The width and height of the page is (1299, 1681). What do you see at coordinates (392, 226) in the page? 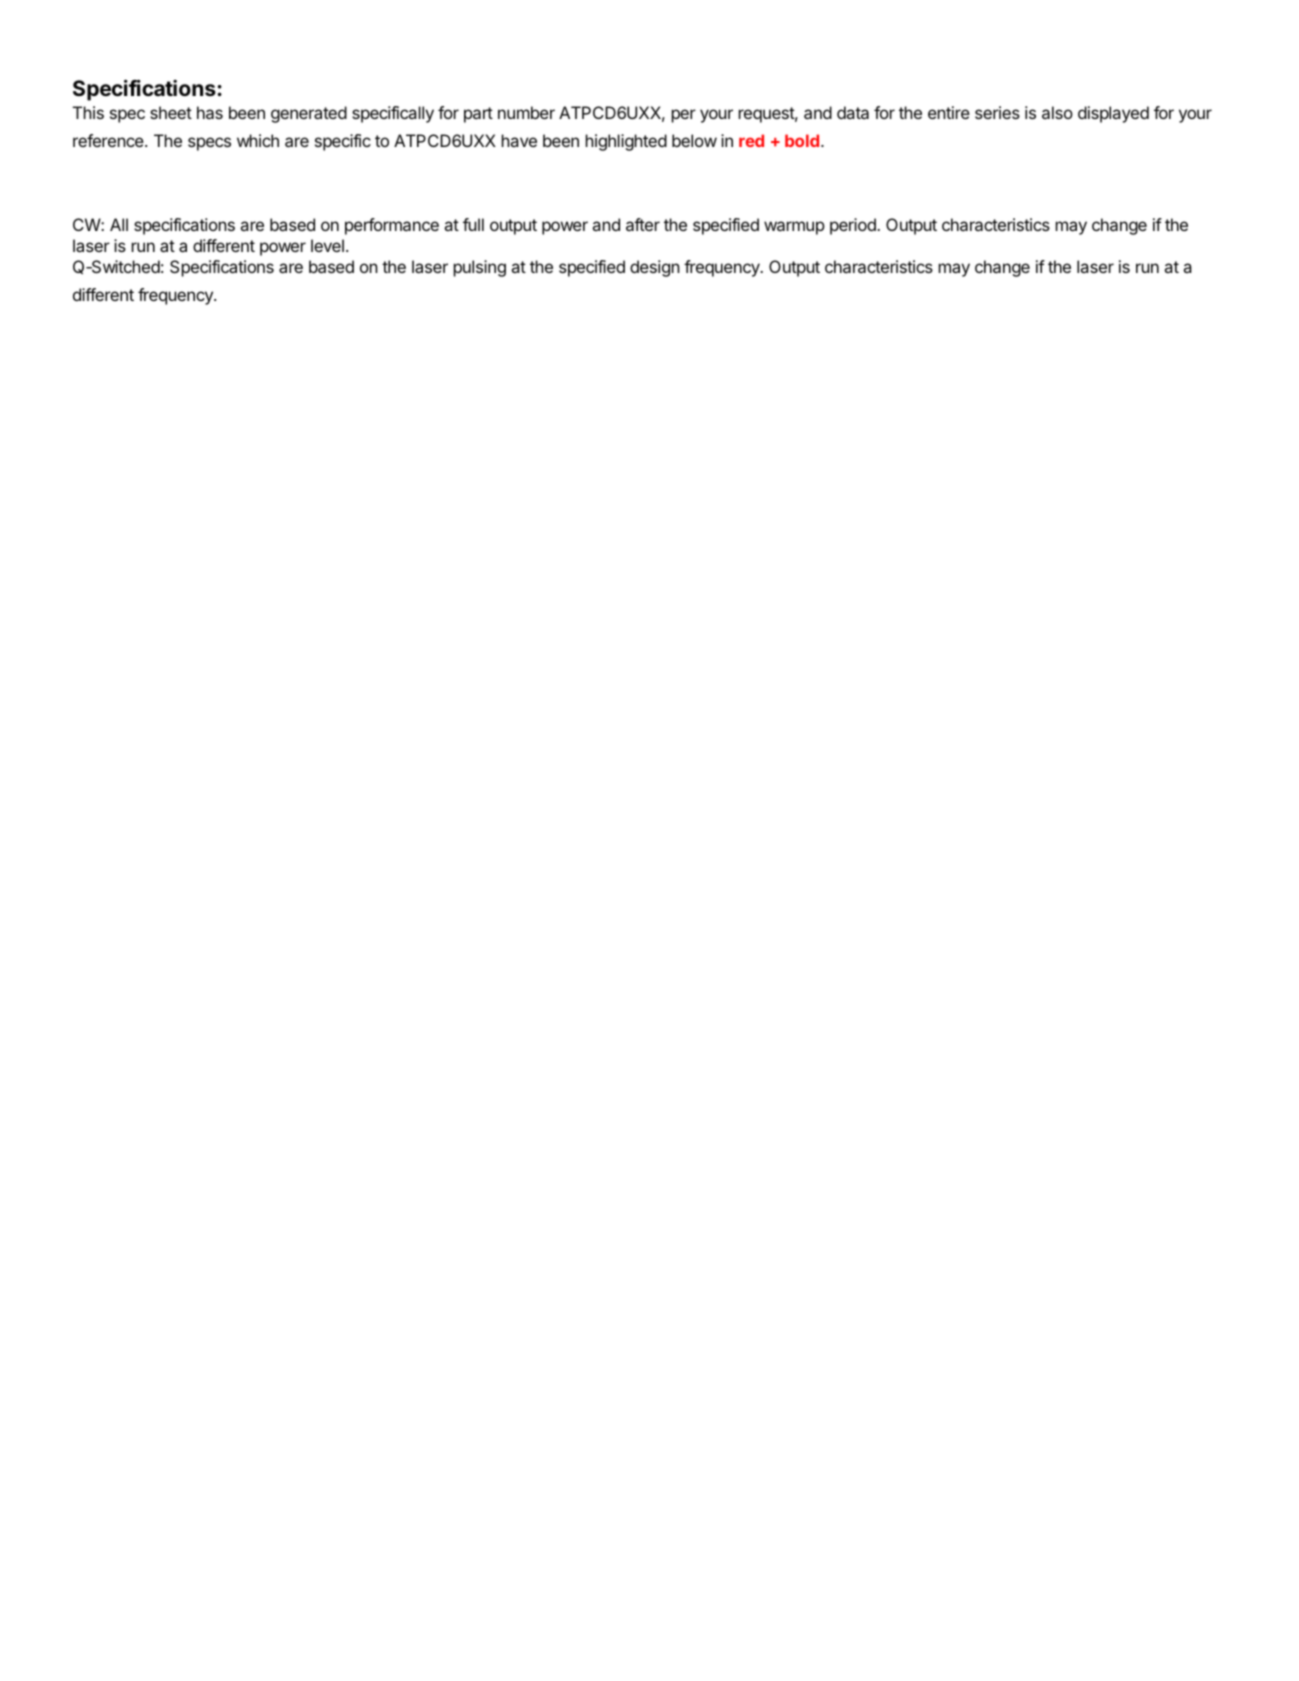
I see `performance` at bounding box center [392, 226].
